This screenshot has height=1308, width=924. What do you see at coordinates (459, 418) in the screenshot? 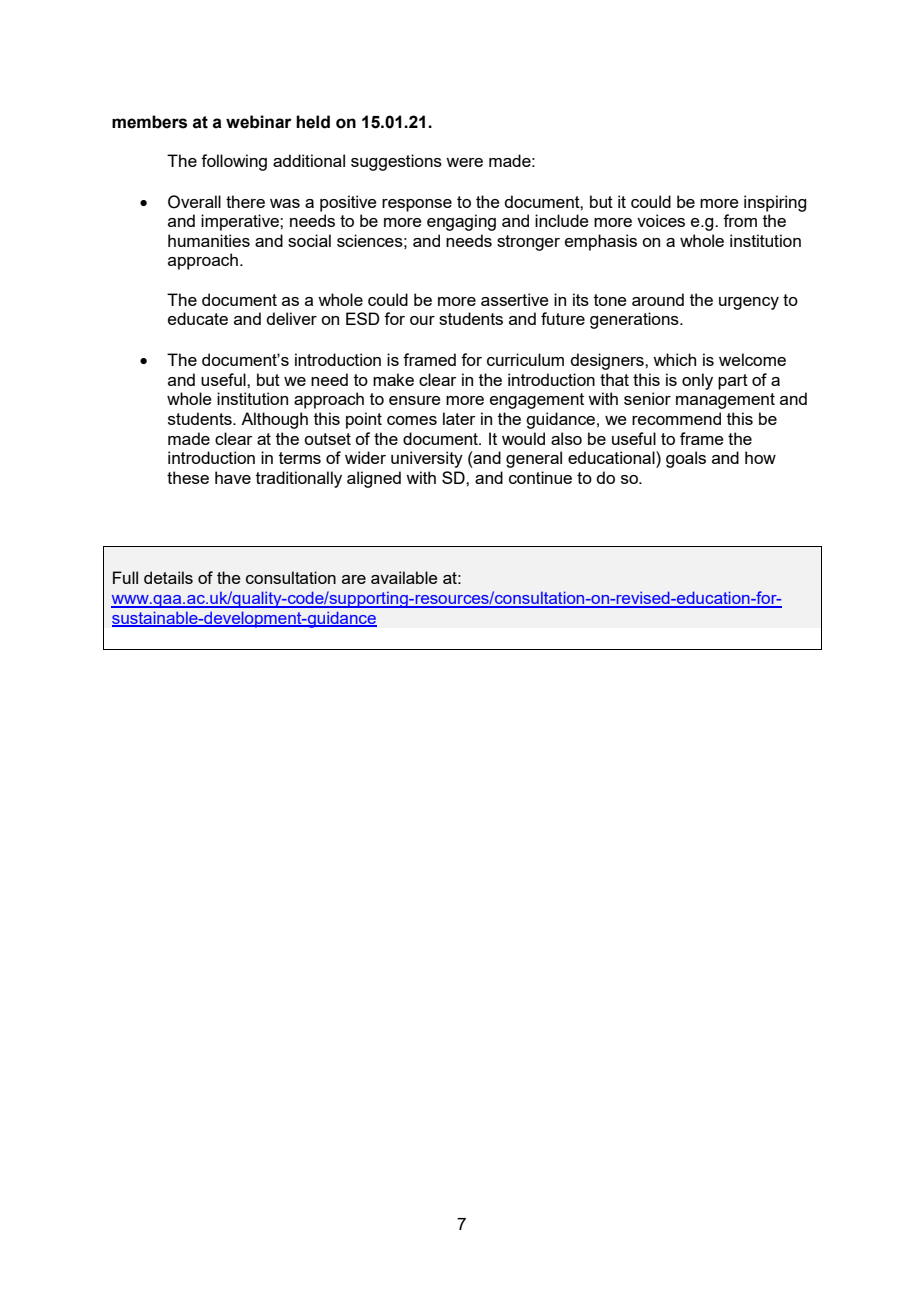
I see `later` at bounding box center [459, 418].
